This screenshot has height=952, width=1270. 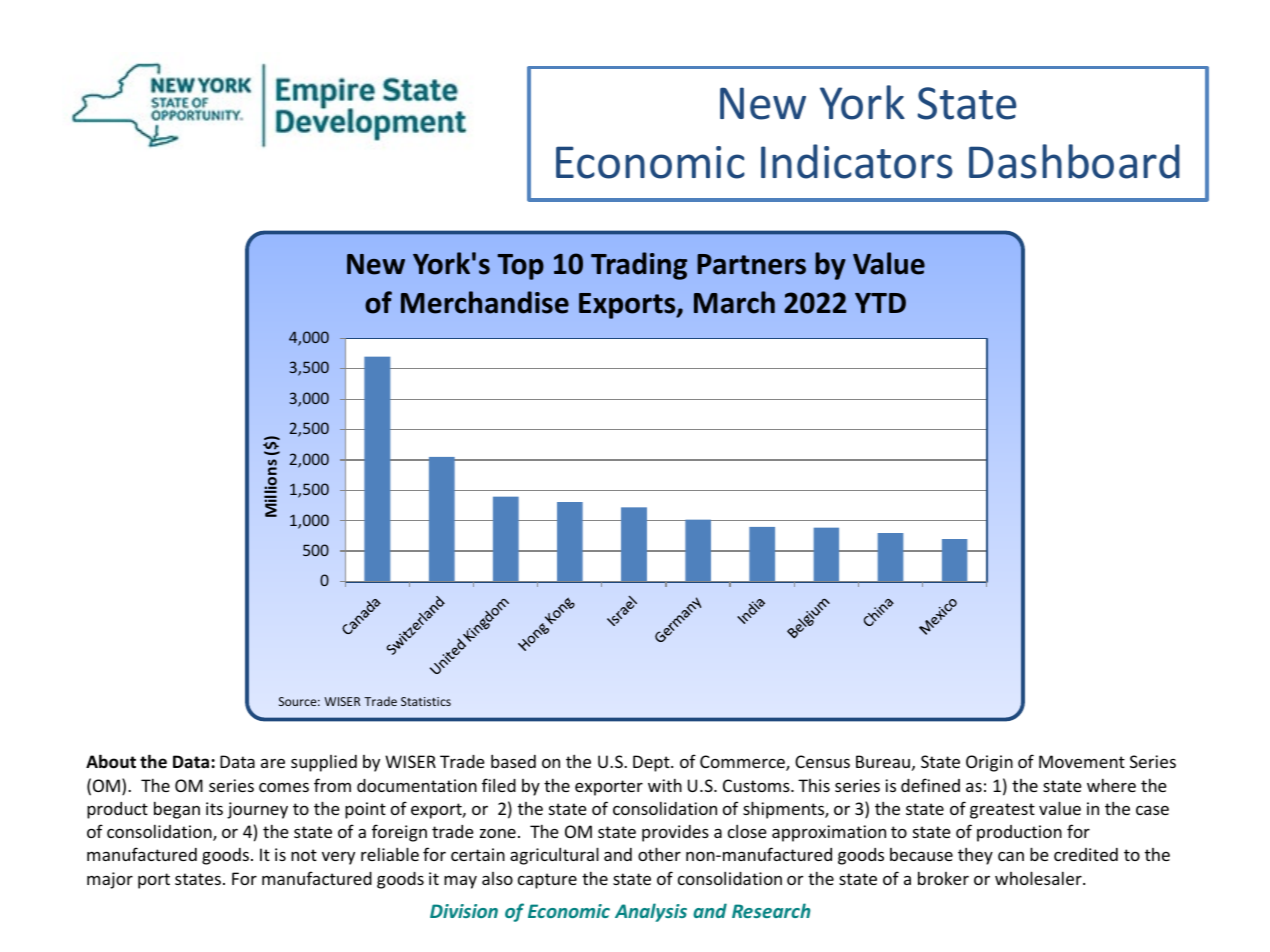 I want to click on not, so click(x=304, y=855).
